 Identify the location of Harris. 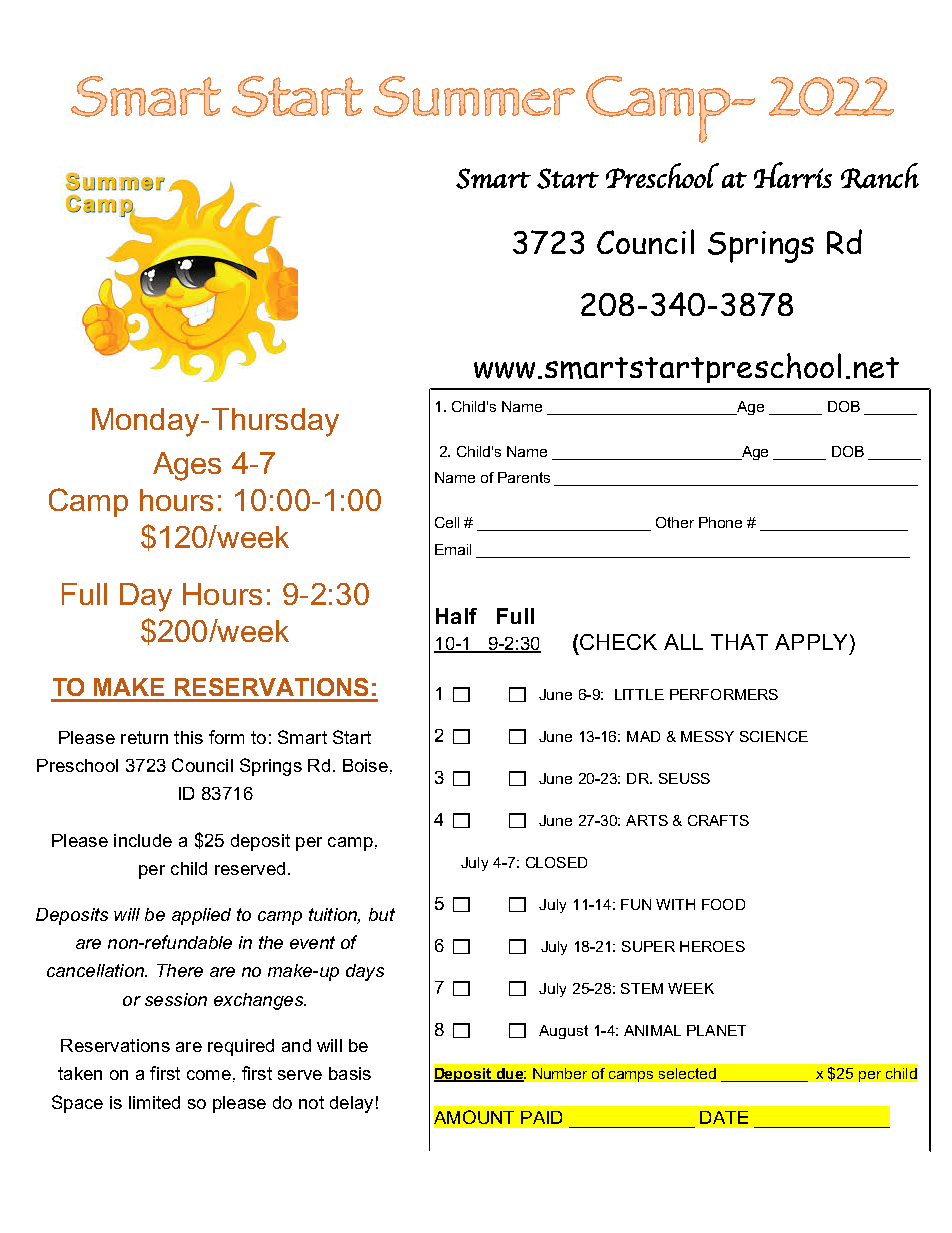
(793, 175).
